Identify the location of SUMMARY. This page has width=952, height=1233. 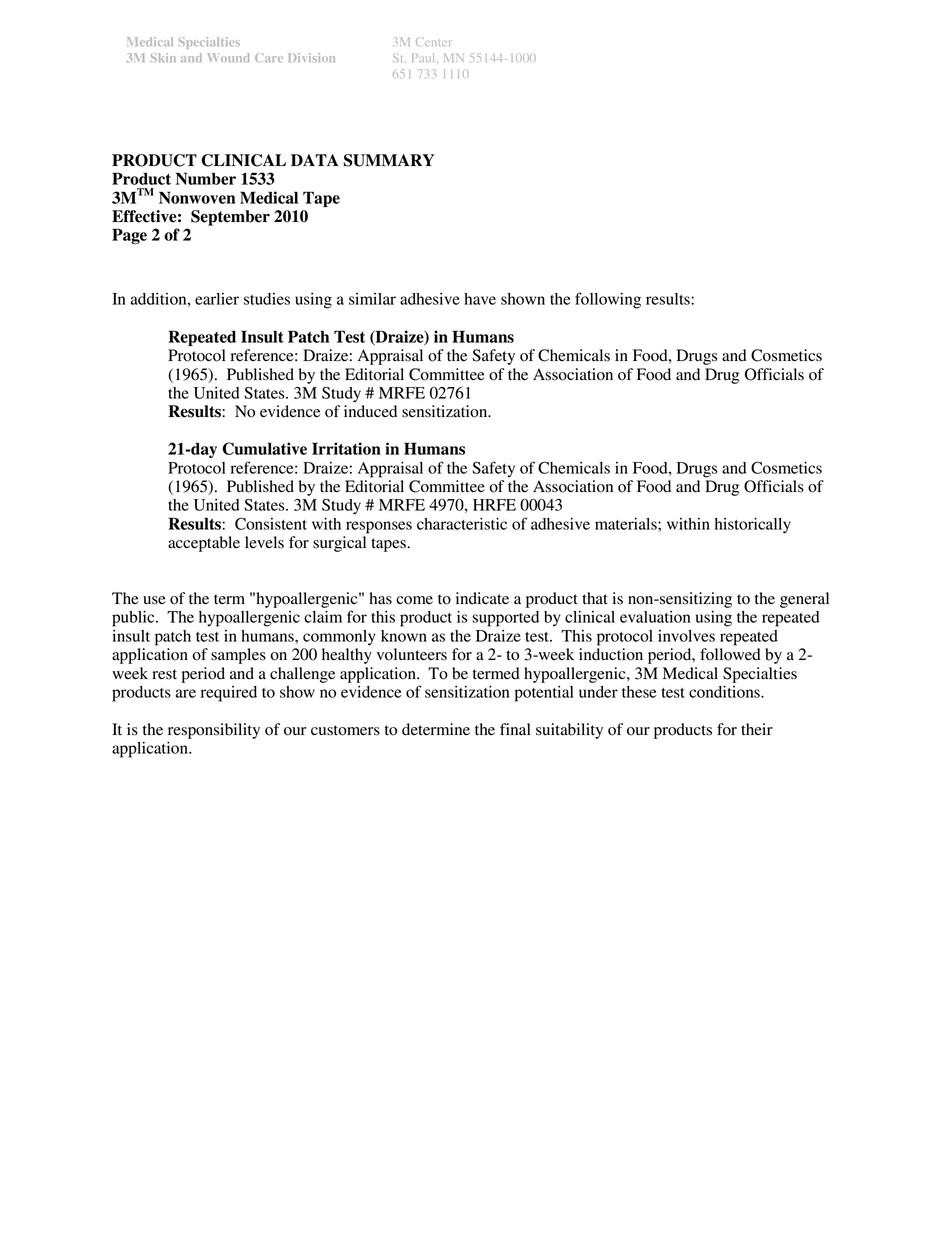
(389, 160).
